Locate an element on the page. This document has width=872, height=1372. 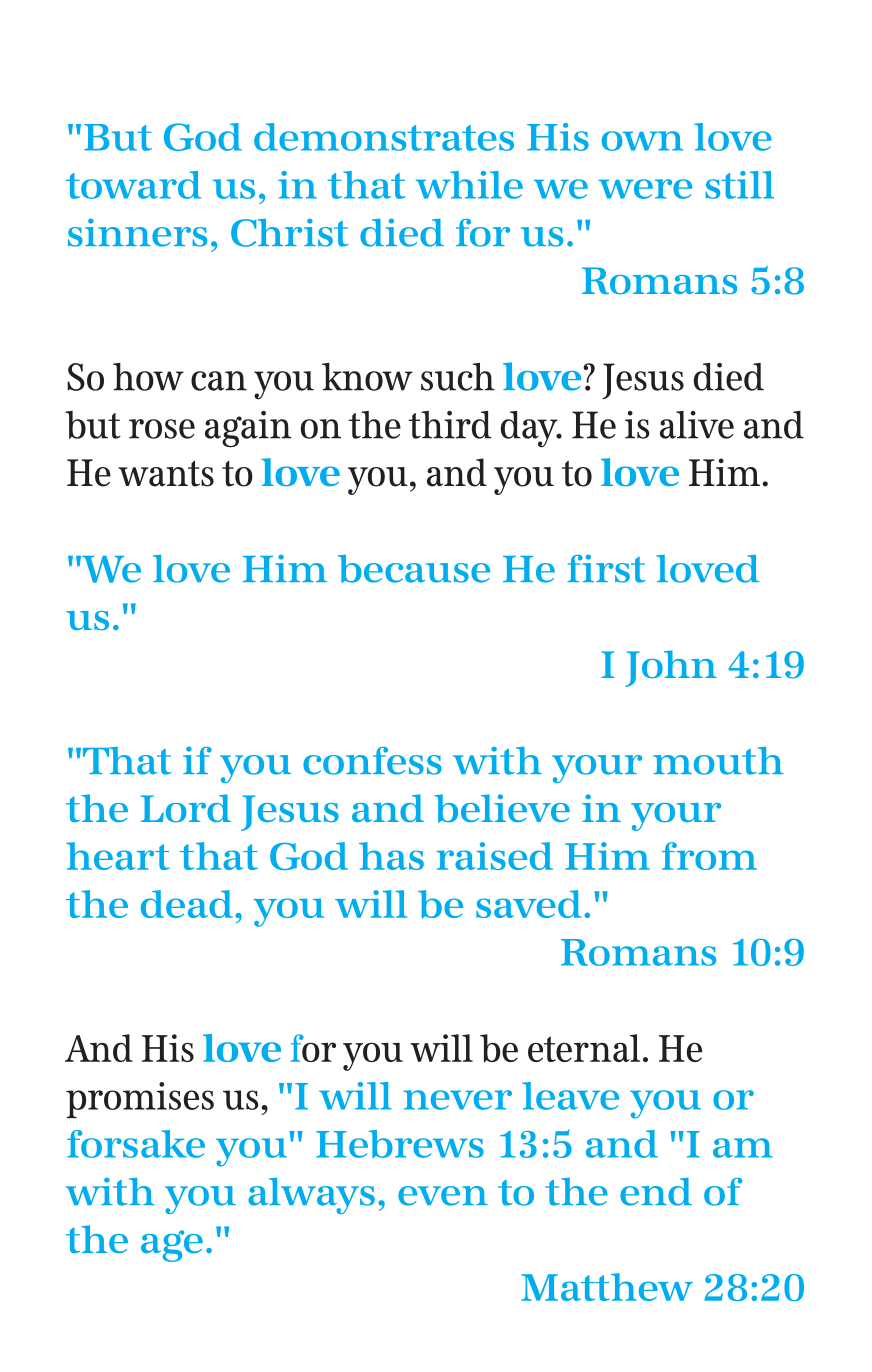
toward is located at coordinates (133, 185).
